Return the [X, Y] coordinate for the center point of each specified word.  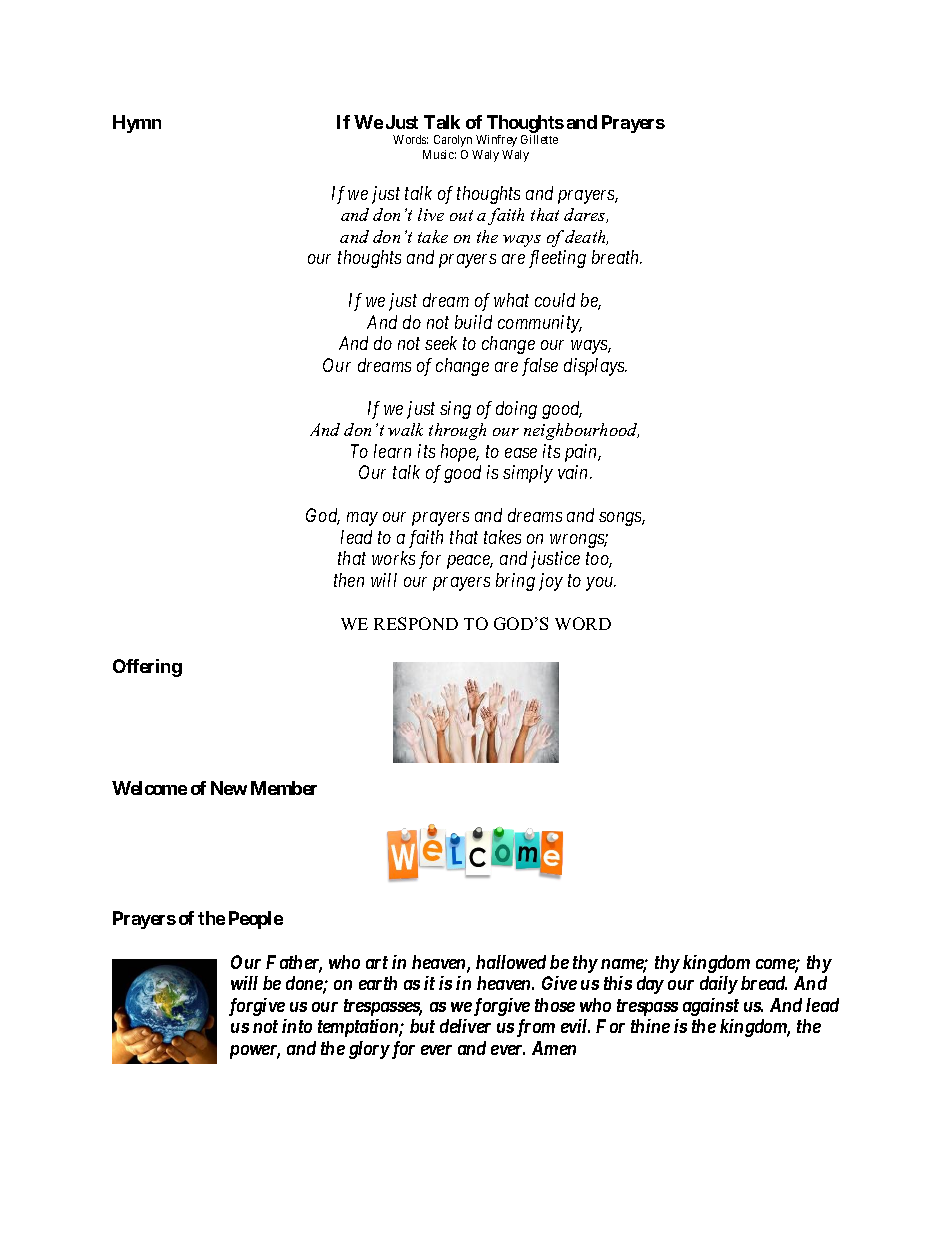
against [711, 1007]
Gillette [539, 139]
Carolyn [453, 141]
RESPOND [416, 623]
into [297, 1026]
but [422, 1026]
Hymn [137, 124]
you [601, 584]
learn [392, 451]
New [229, 788]
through [457, 431]
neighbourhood [581, 431]
